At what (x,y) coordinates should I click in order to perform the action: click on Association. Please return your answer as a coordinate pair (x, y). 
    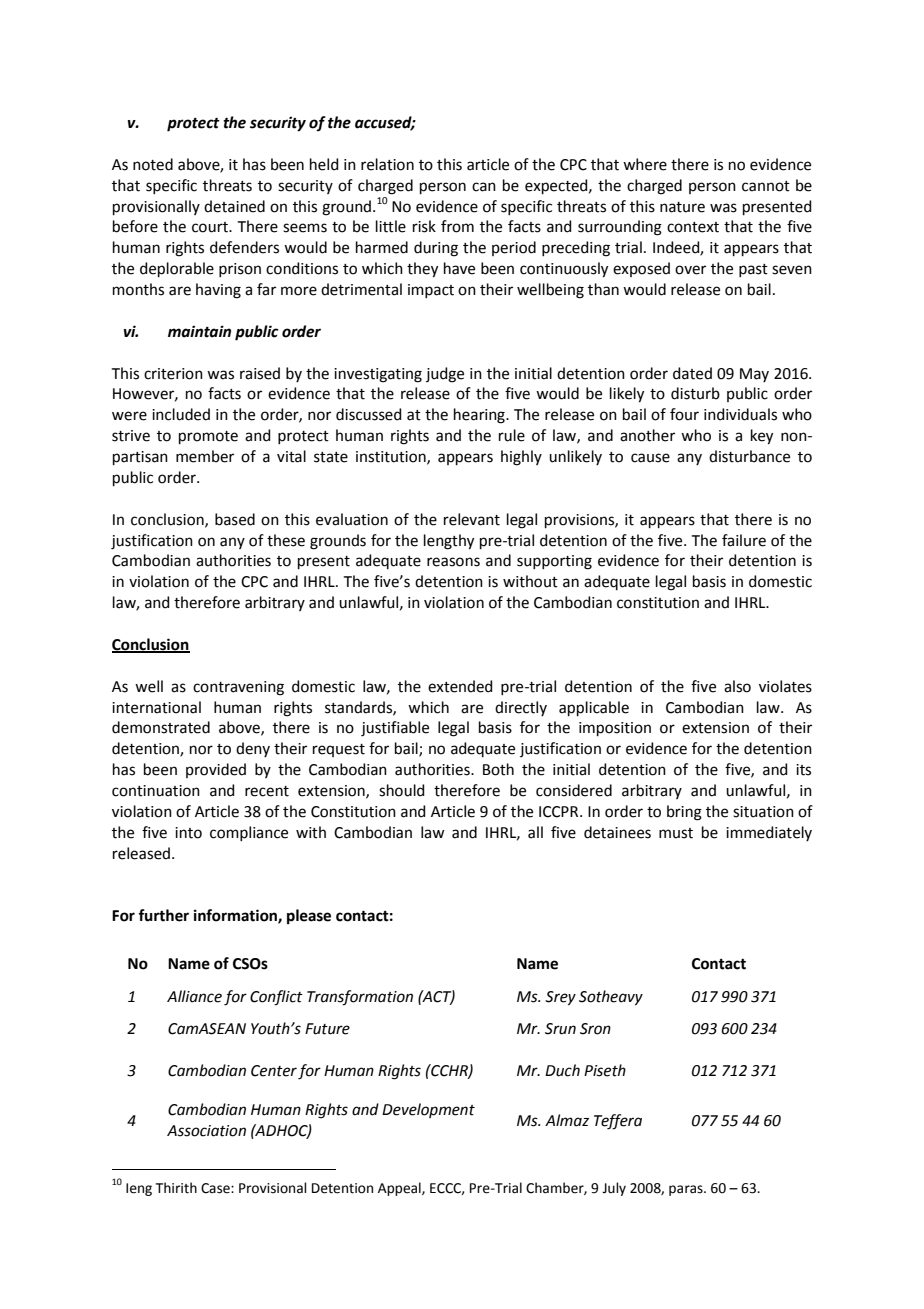
    Looking at the image, I should click on (206, 1131).
